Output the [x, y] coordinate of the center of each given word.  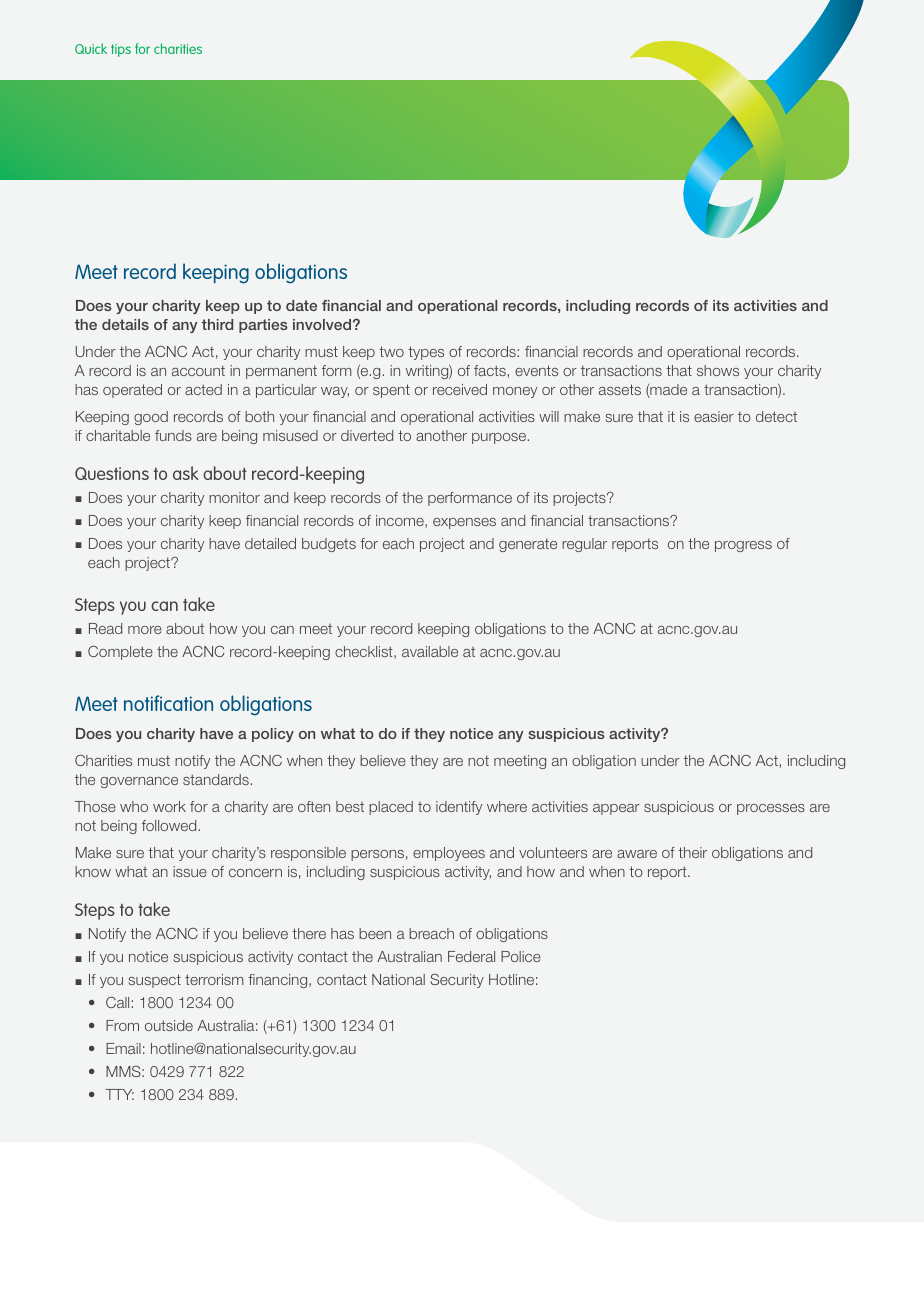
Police [521, 956]
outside [169, 1025]
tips [121, 50]
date [301, 305]
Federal [471, 956]
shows [718, 370]
